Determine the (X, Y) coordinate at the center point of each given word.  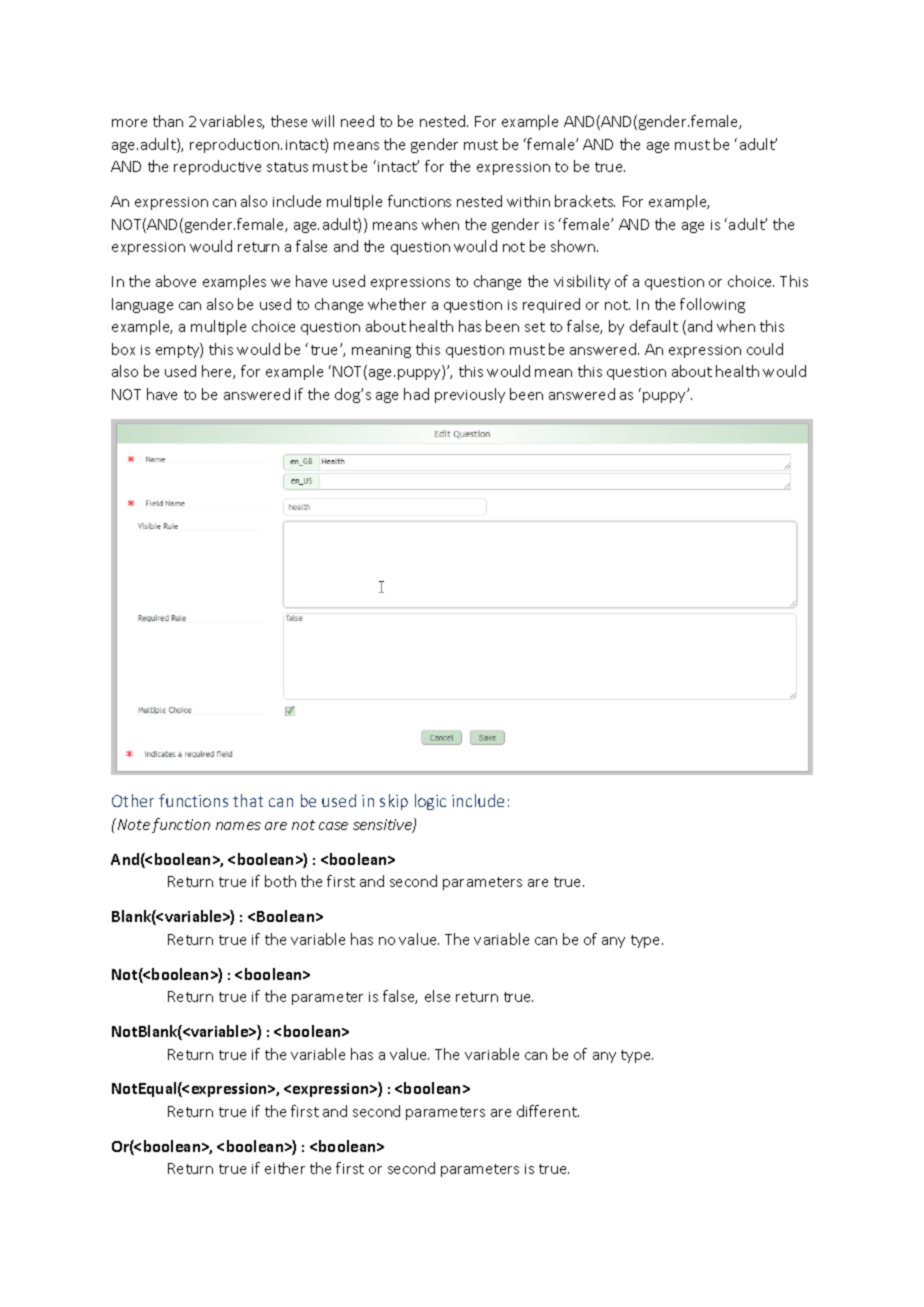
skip (394, 802)
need (357, 121)
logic (430, 802)
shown (574, 246)
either (285, 1168)
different (548, 1111)
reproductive (217, 167)
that (248, 800)
